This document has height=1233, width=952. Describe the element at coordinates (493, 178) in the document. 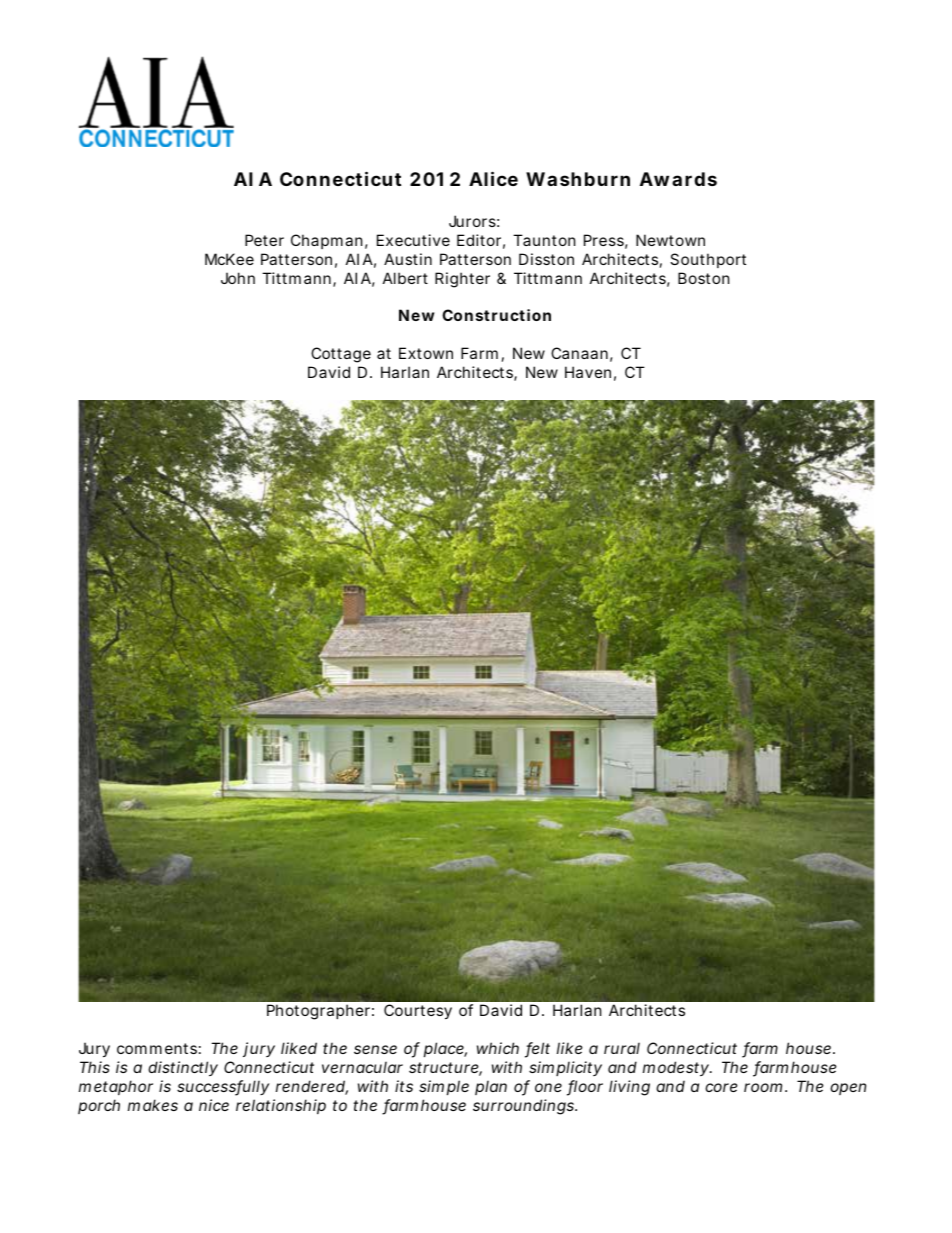

I see `Alice` at that location.
